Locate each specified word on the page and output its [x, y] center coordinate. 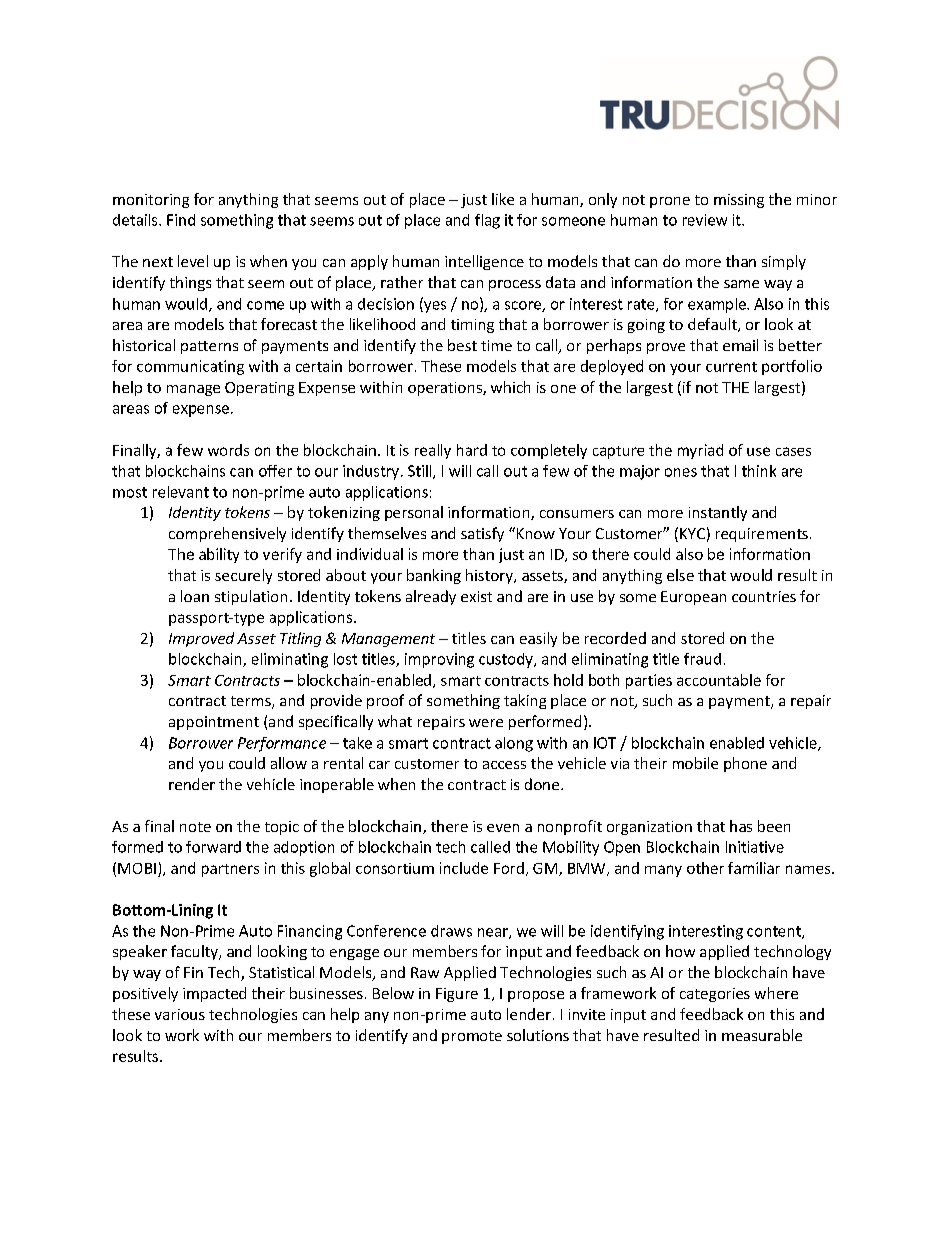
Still [421, 472]
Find [181, 220]
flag [487, 221]
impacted [214, 994]
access [504, 765]
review [705, 220]
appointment [214, 723]
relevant [181, 492]
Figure [457, 995]
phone [745, 764]
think [759, 471]
